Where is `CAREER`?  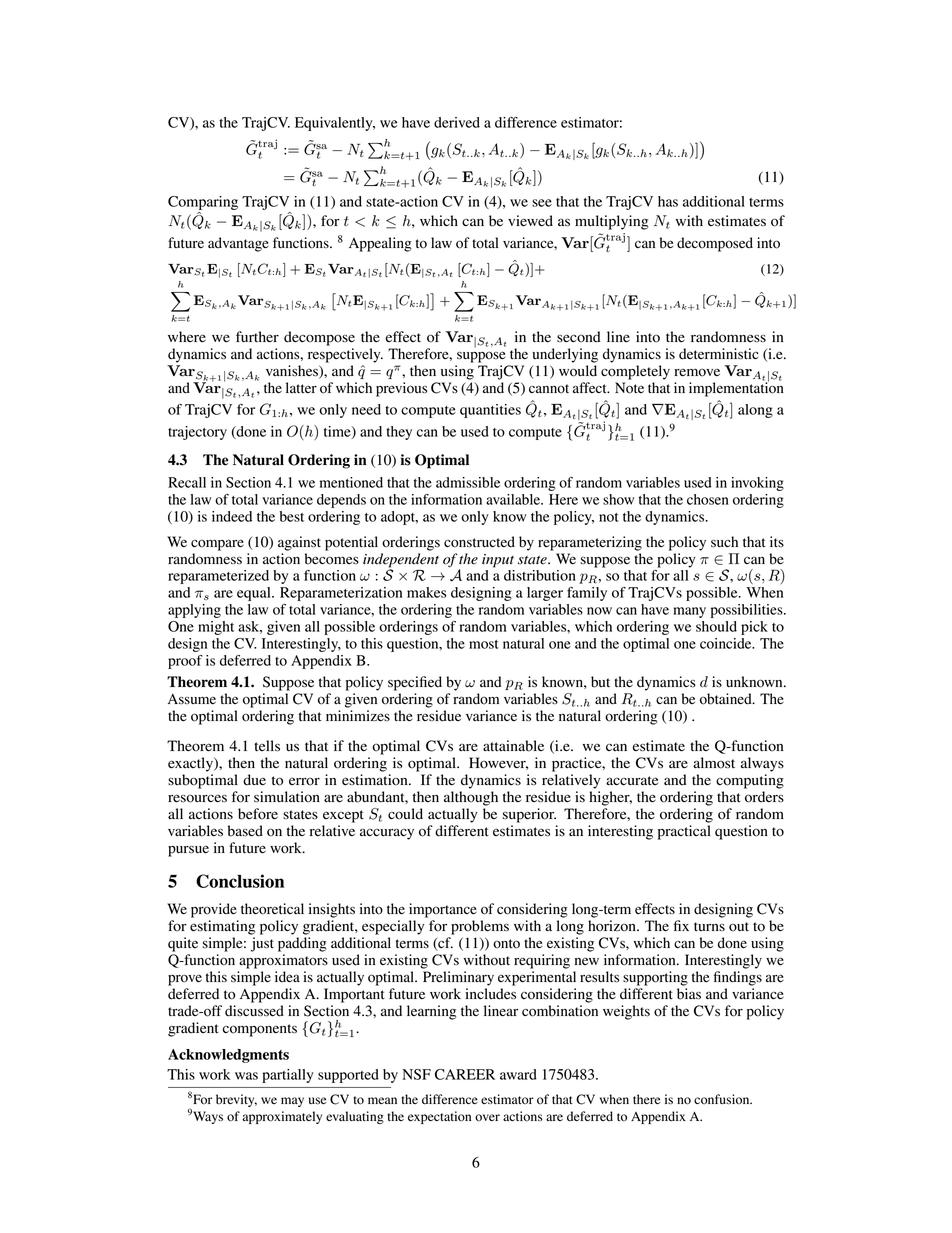
CAREER is located at coordinates (465, 1074).
